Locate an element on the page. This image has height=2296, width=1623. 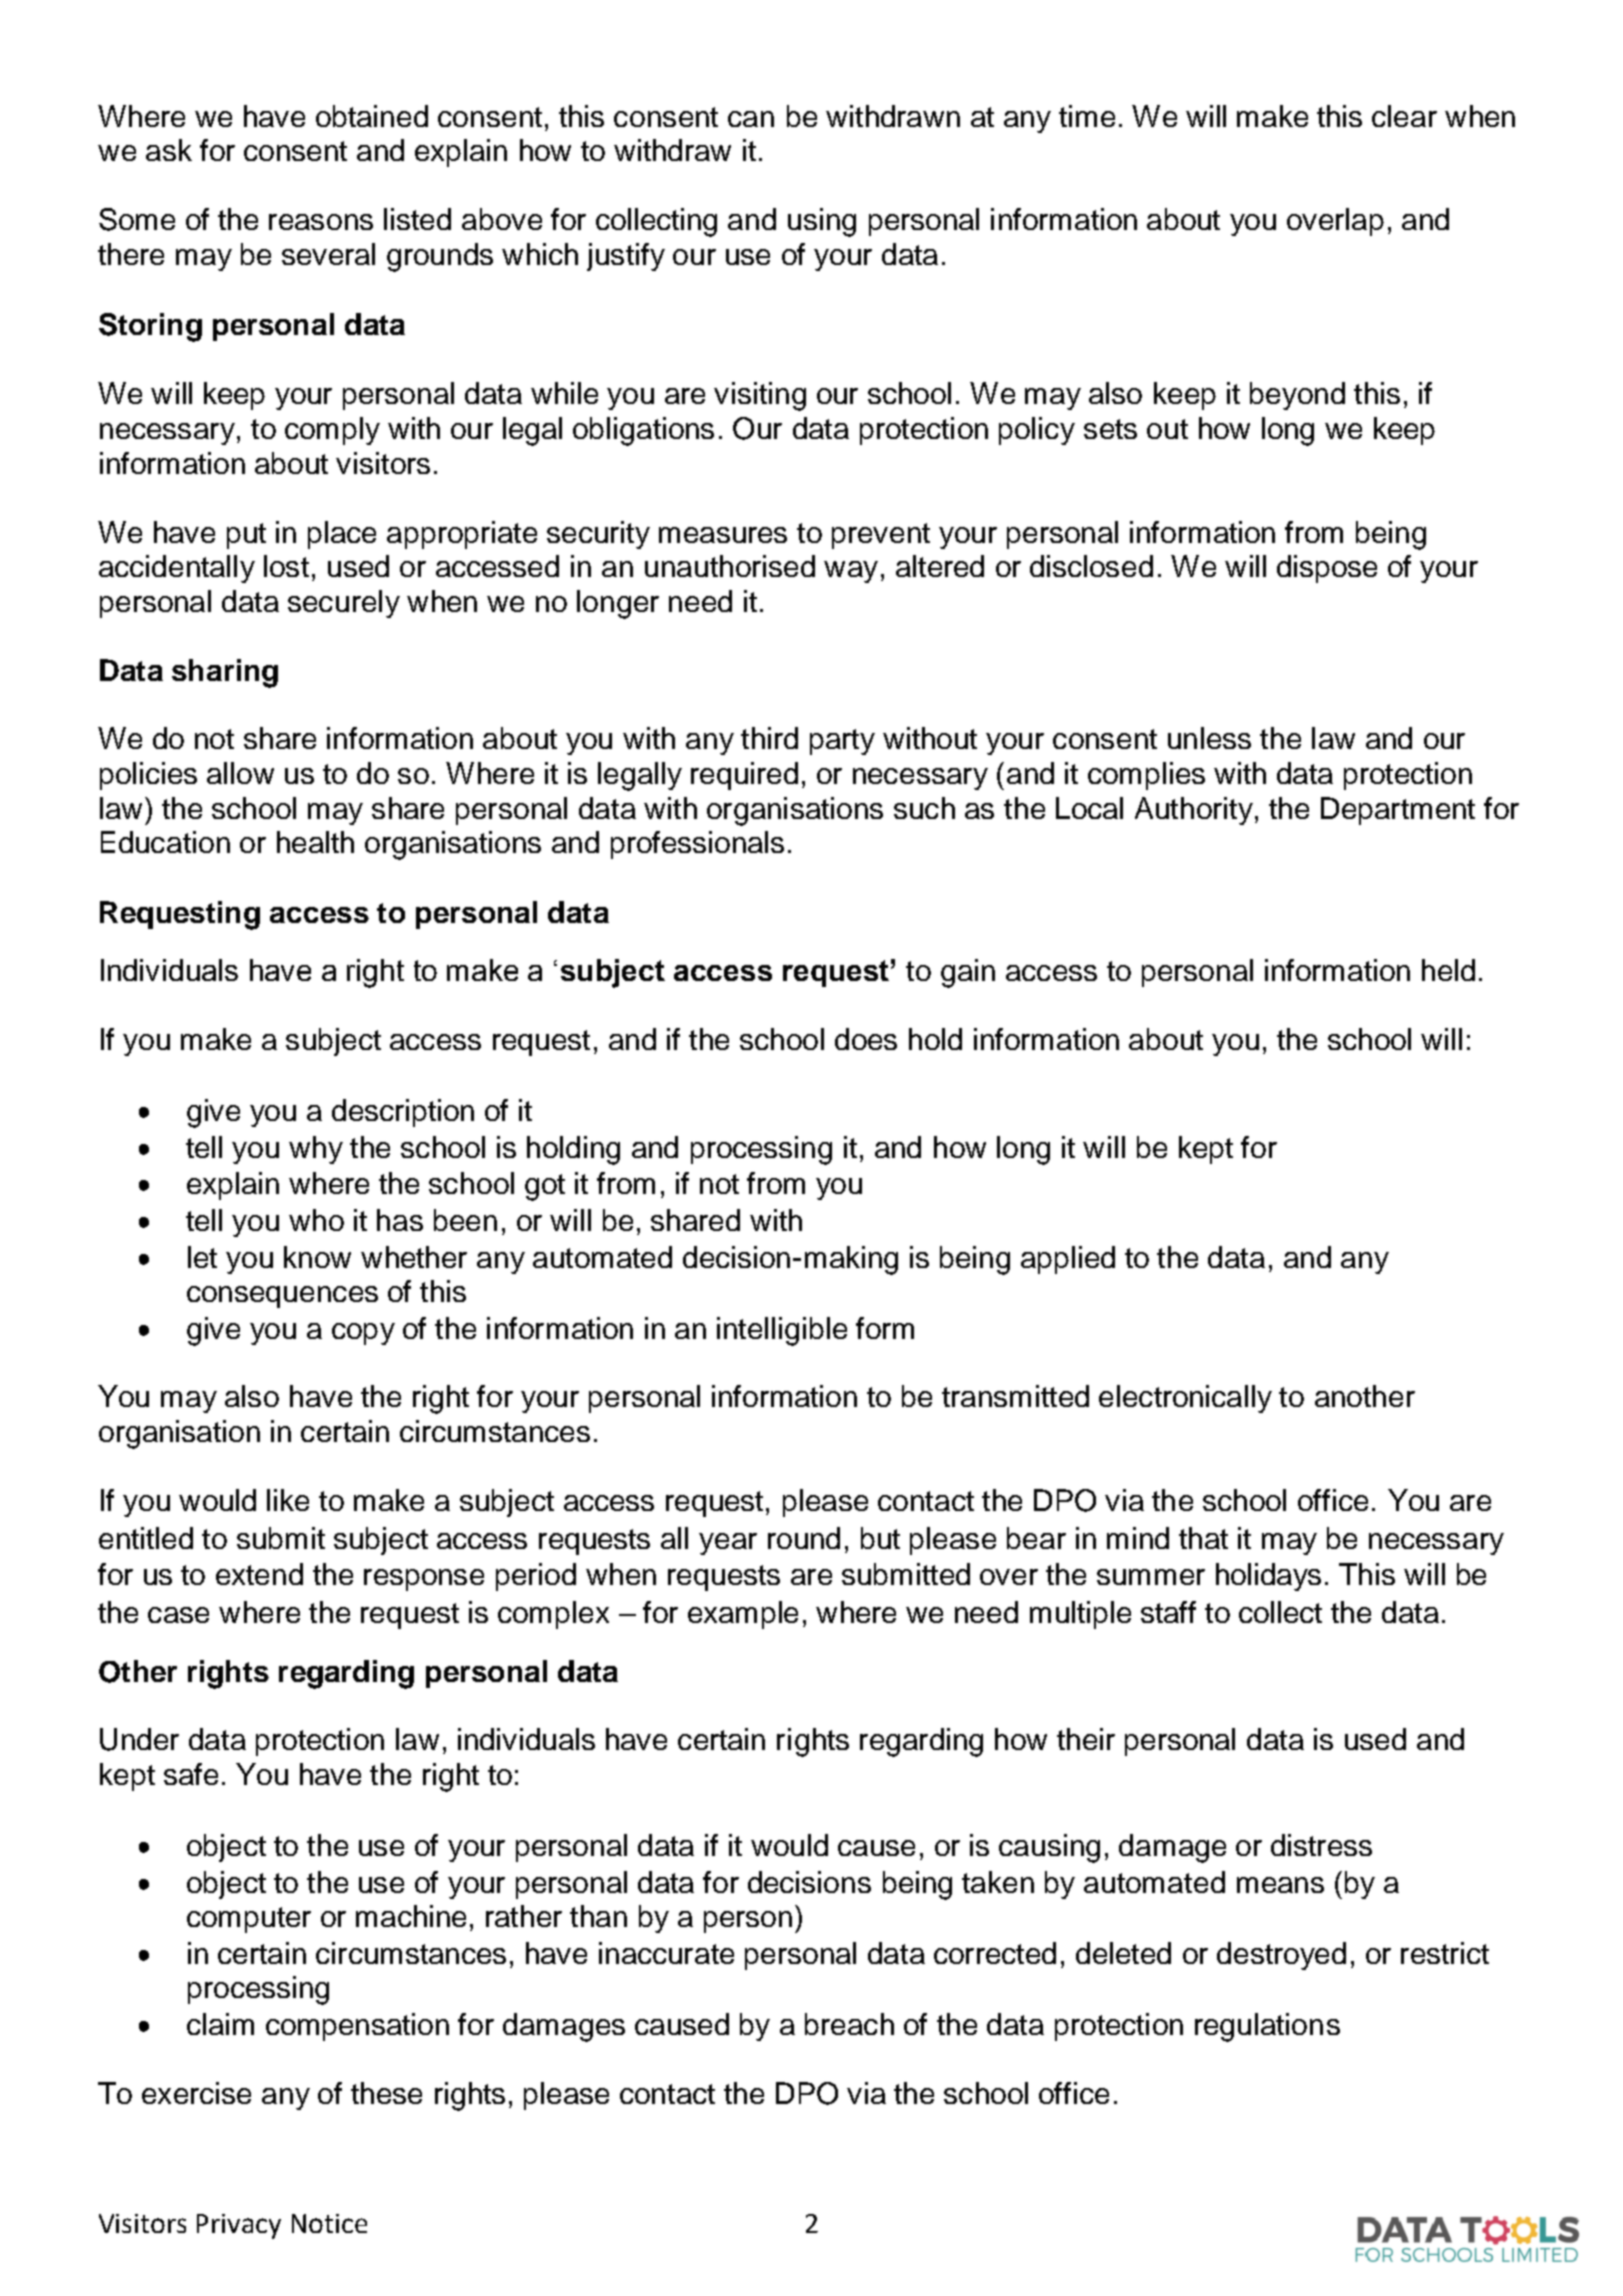
Notice is located at coordinates (329, 2223).
